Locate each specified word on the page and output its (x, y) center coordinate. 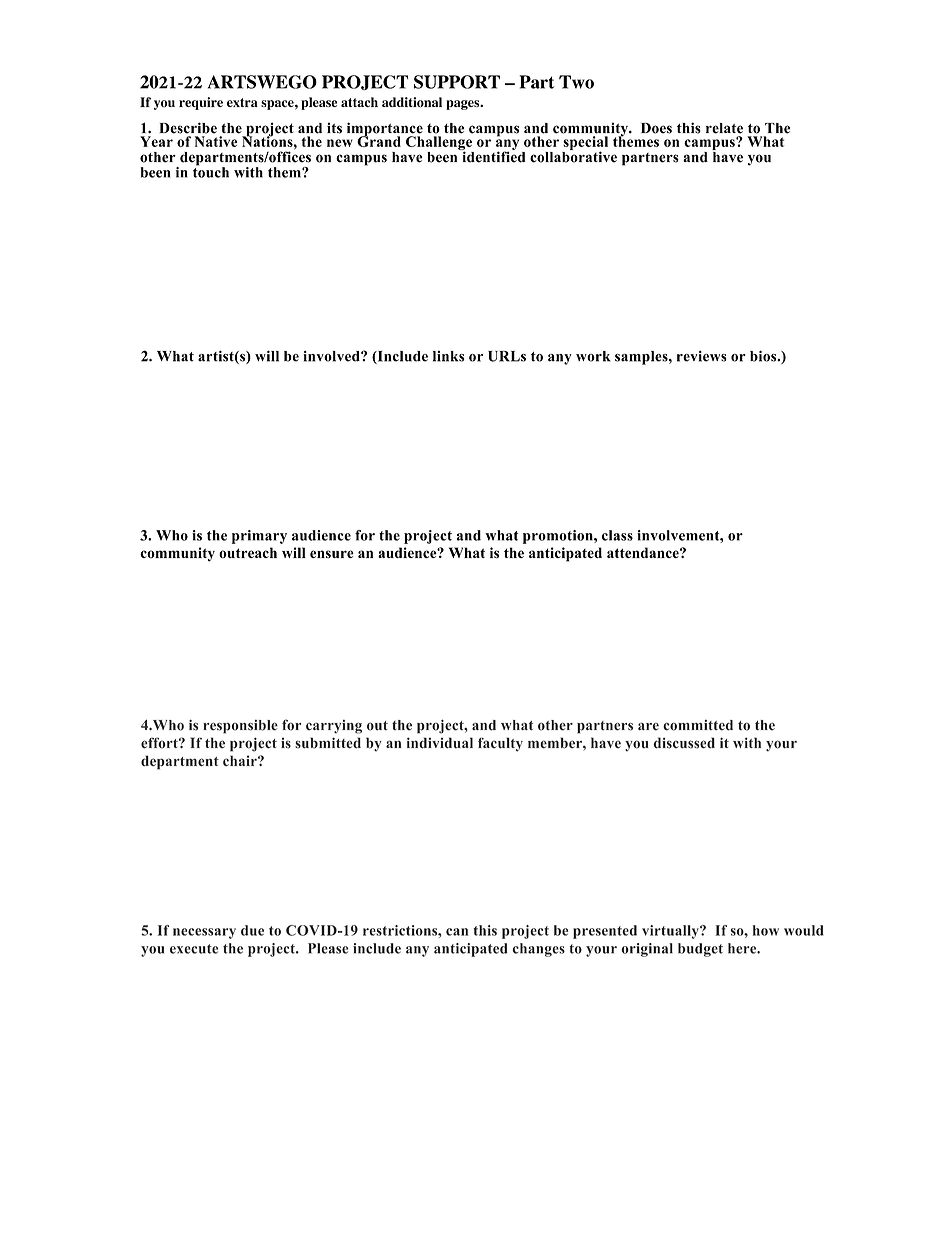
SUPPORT (457, 82)
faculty (500, 744)
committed (698, 725)
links (448, 356)
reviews (702, 356)
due (252, 930)
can (457, 932)
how (766, 930)
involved (332, 356)
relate (724, 128)
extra (242, 102)
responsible (240, 727)
